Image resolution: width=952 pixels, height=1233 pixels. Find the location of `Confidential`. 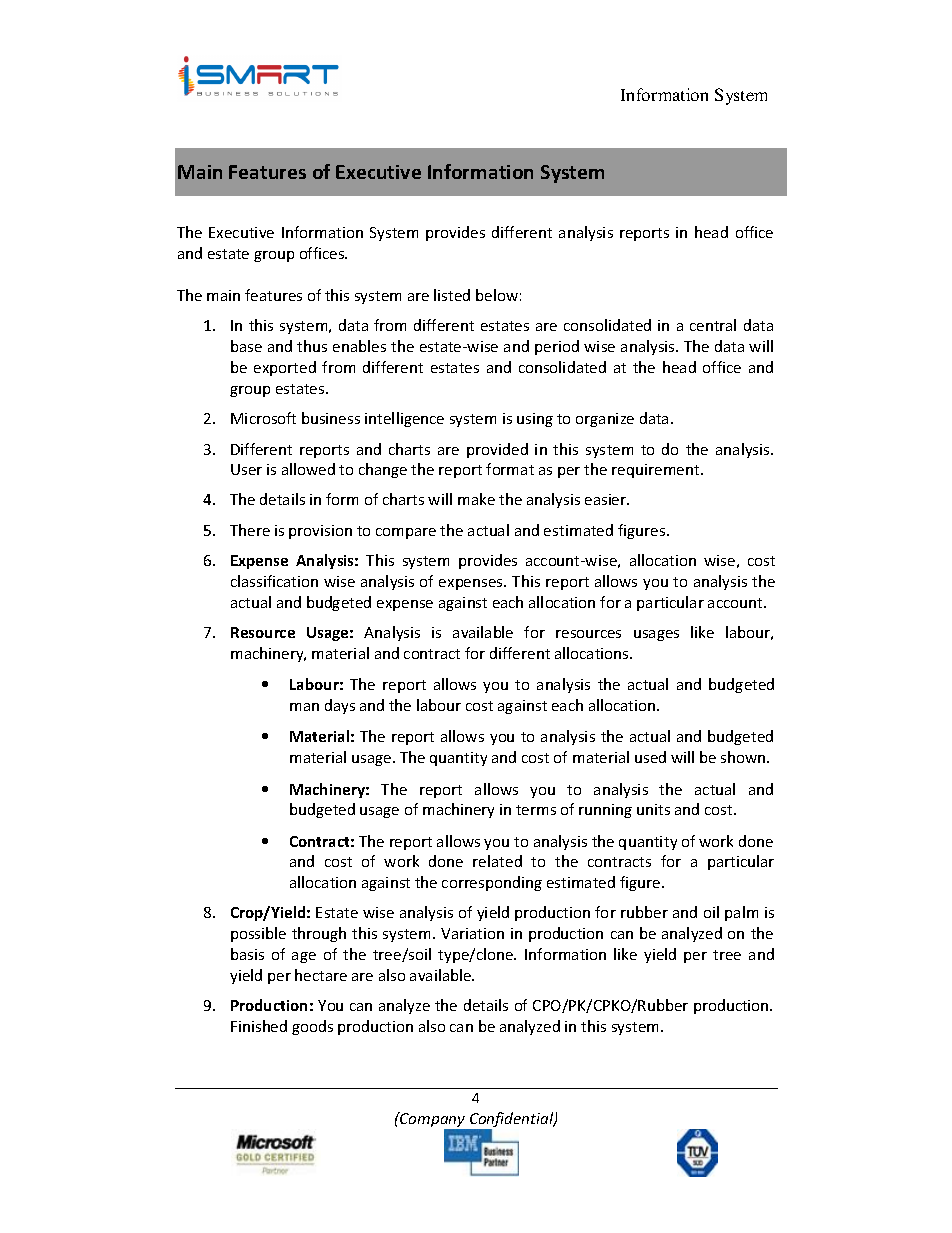

Confidential is located at coordinates (512, 1121).
